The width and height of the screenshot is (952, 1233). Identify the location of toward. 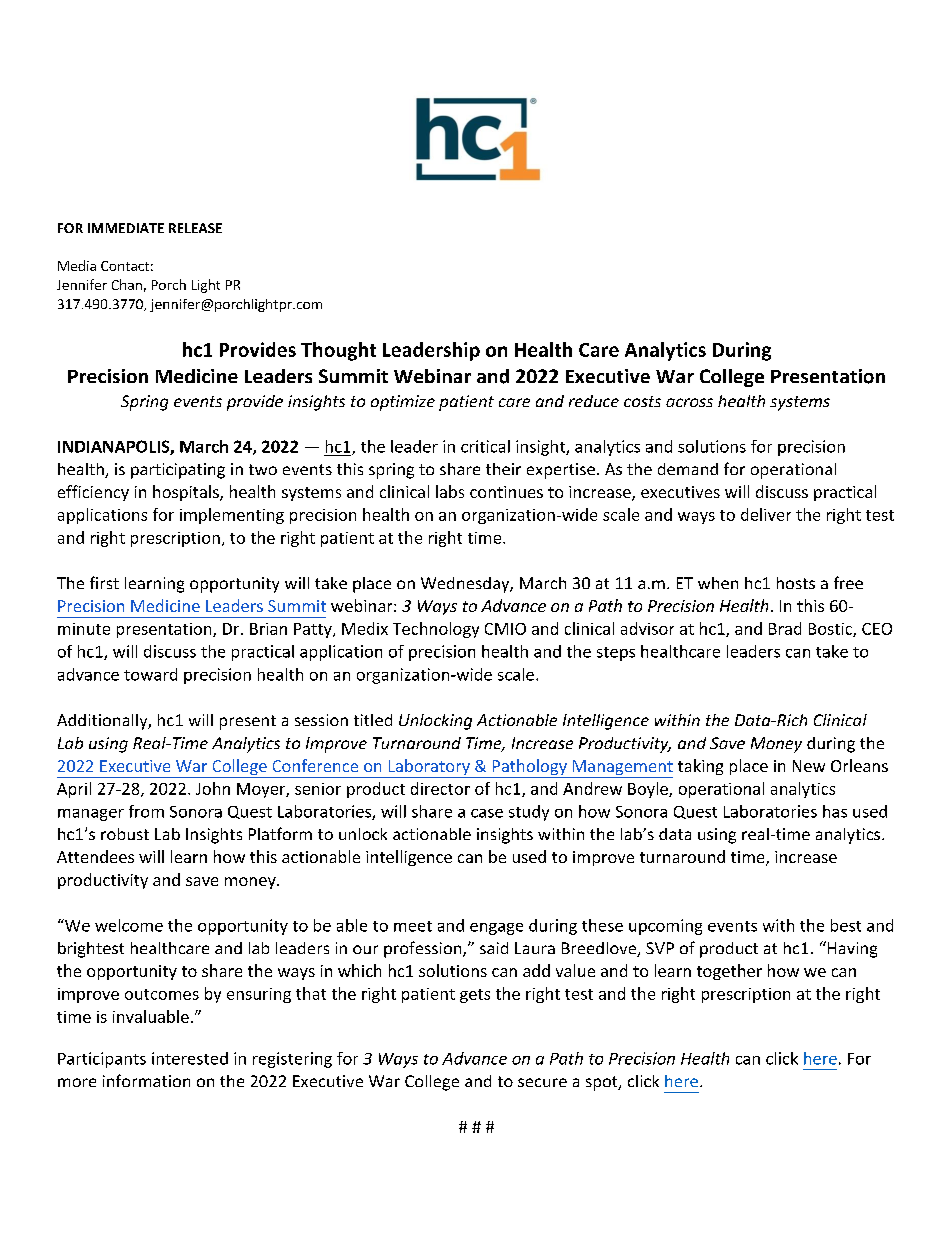
(150, 674).
